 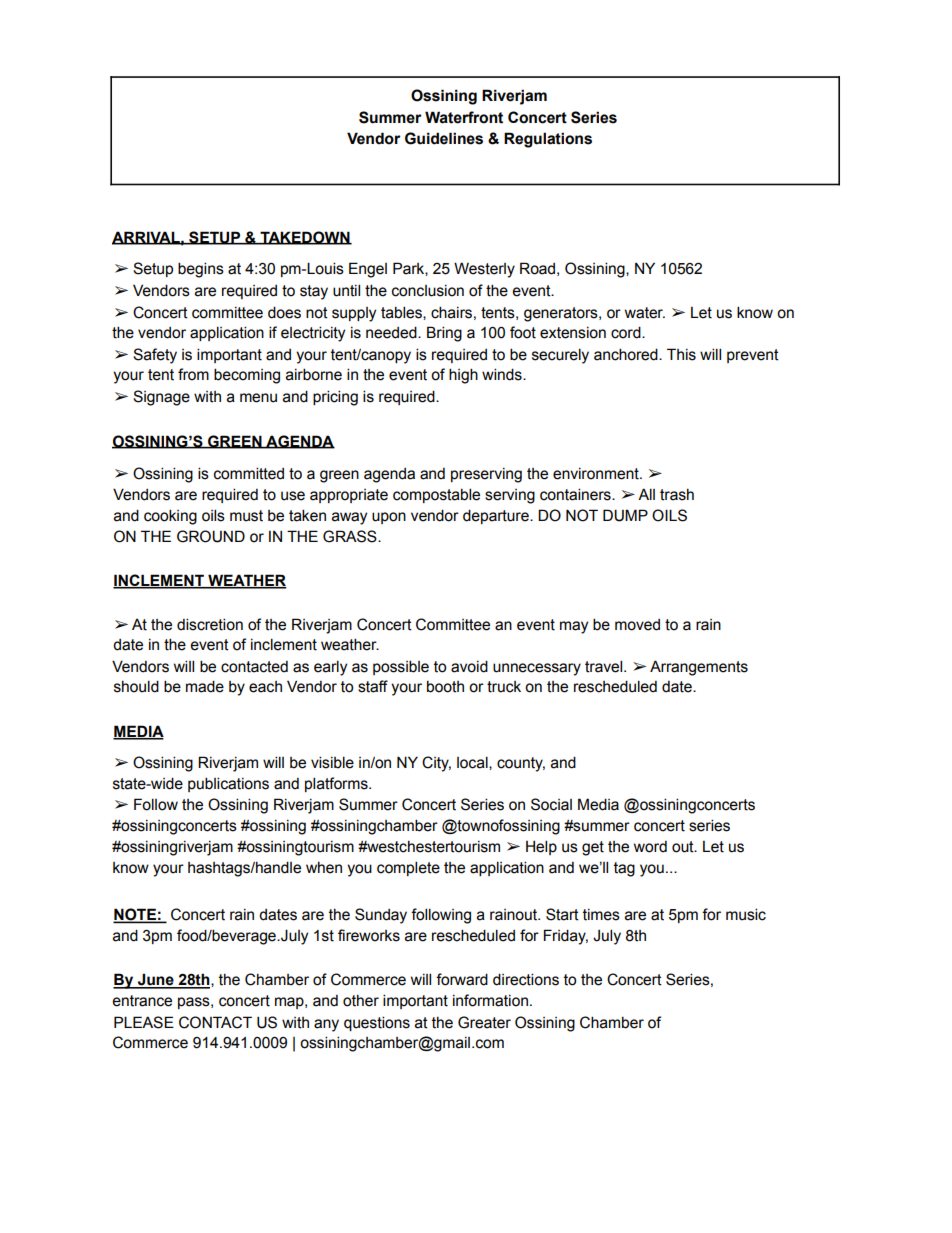 I want to click on publications, so click(x=228, y=784).
